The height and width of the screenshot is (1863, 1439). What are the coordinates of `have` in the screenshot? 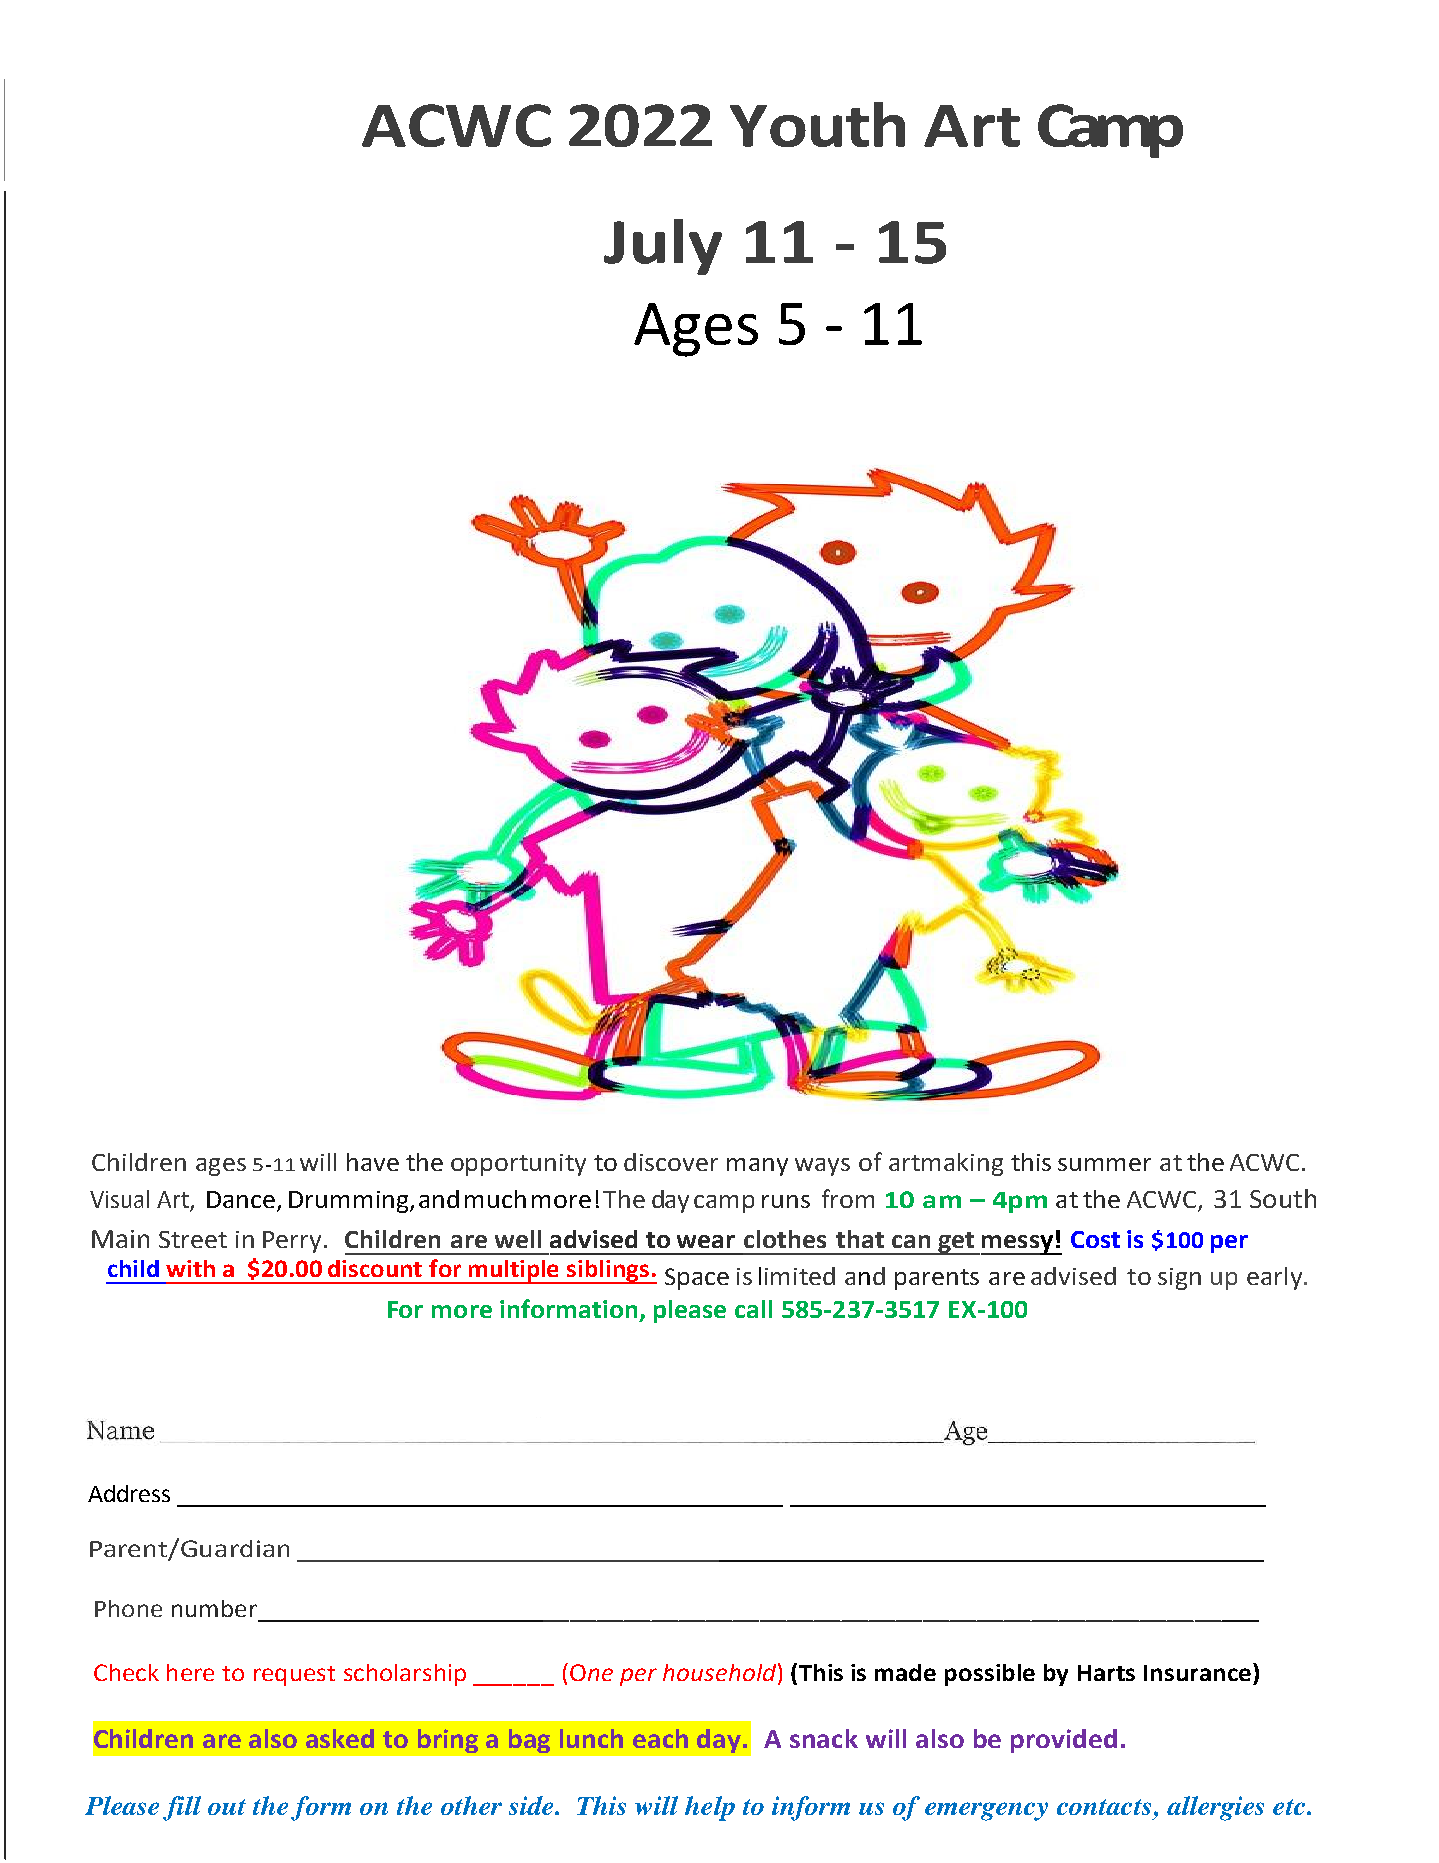 It's located at (373, 1162).
